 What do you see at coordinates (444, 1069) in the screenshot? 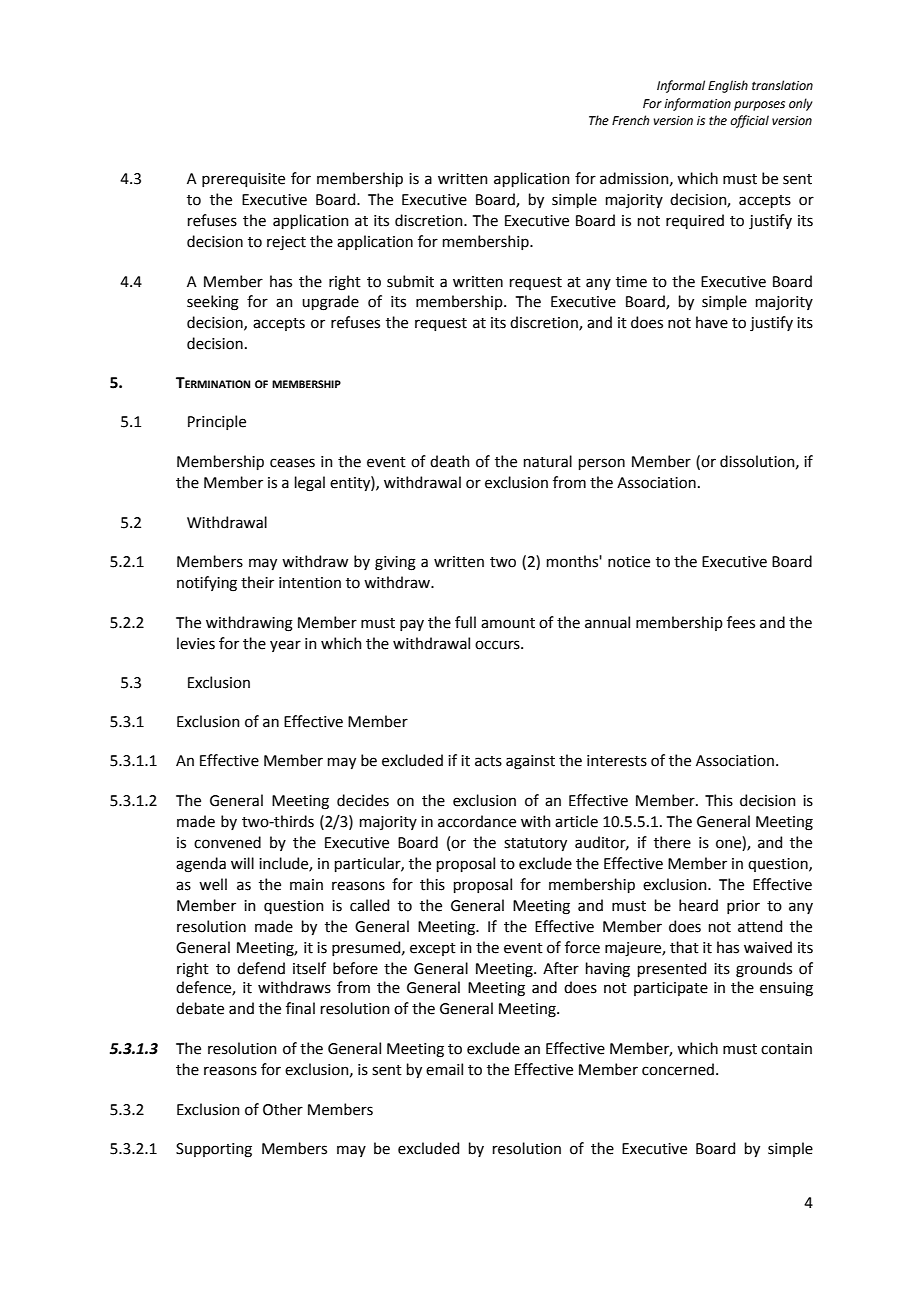
I see `email` at bounding box center [444, 1069].
